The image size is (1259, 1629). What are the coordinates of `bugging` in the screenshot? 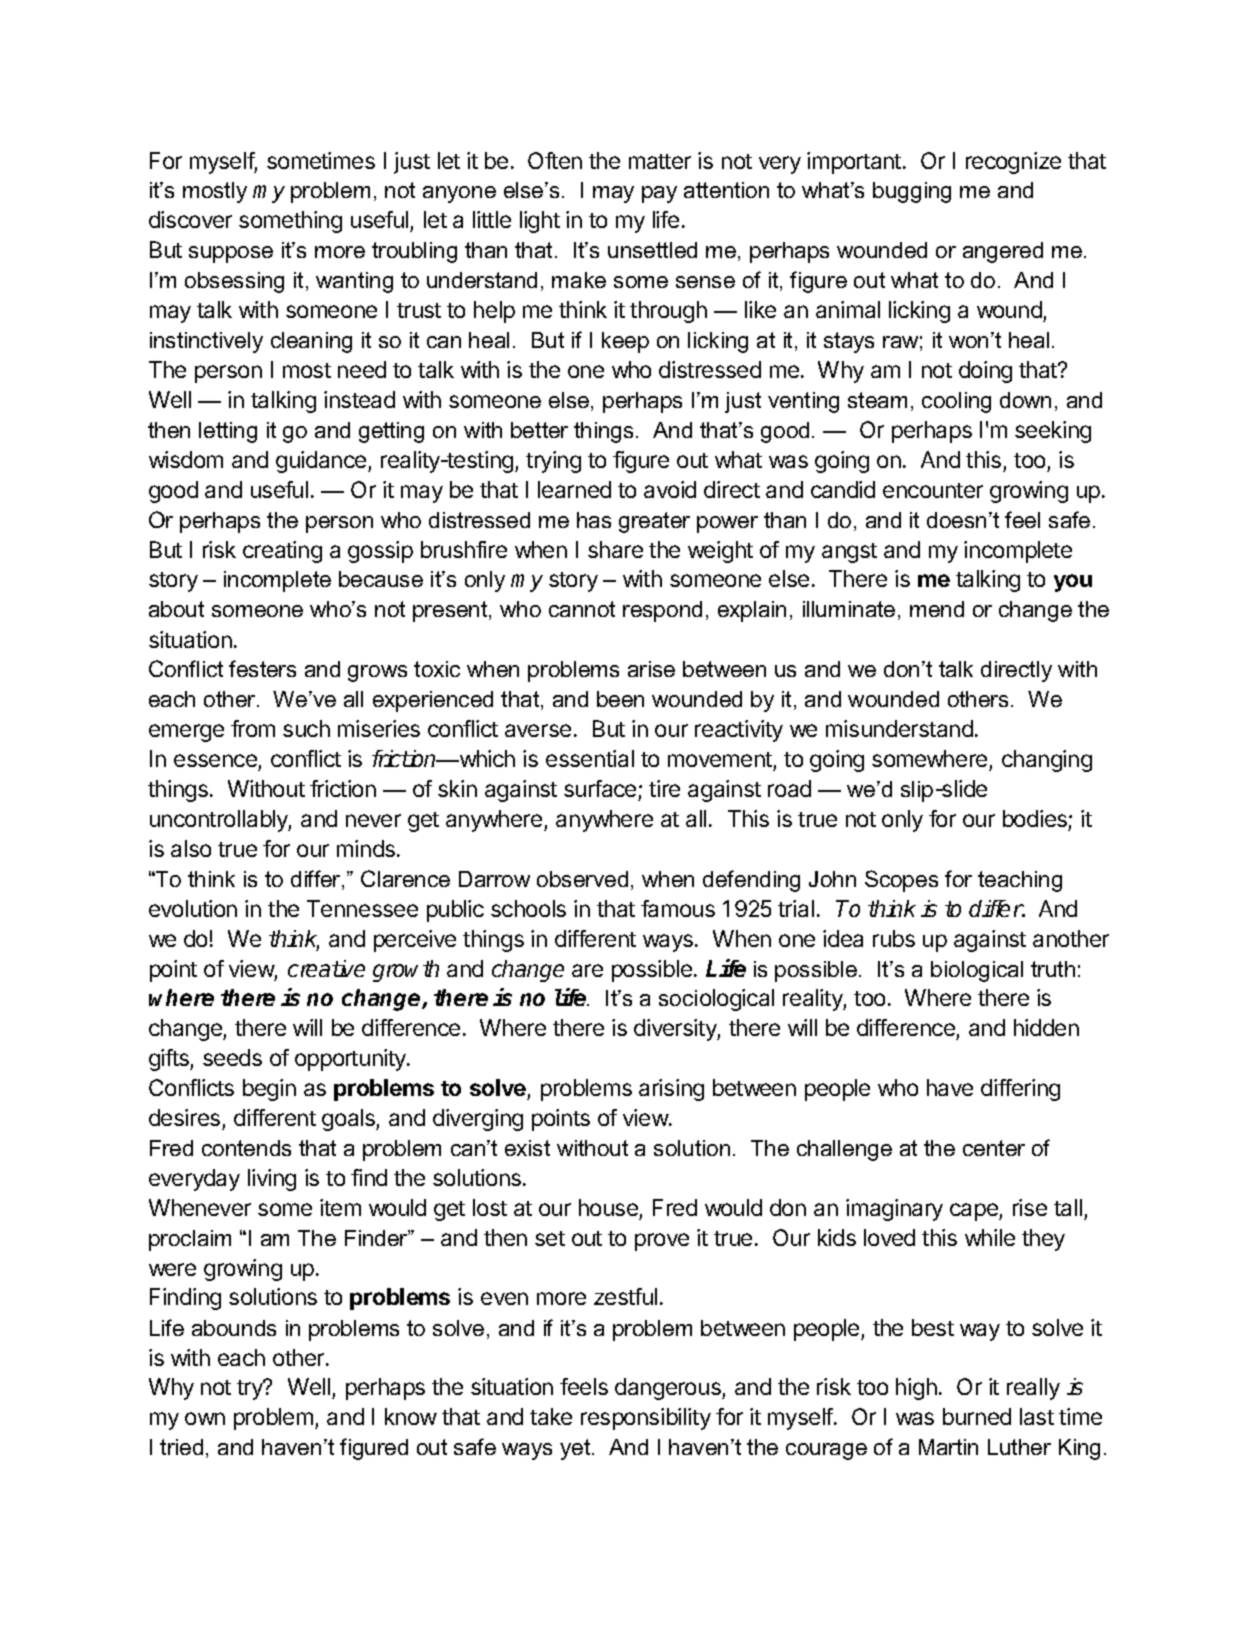 It's located at (912, 192).
